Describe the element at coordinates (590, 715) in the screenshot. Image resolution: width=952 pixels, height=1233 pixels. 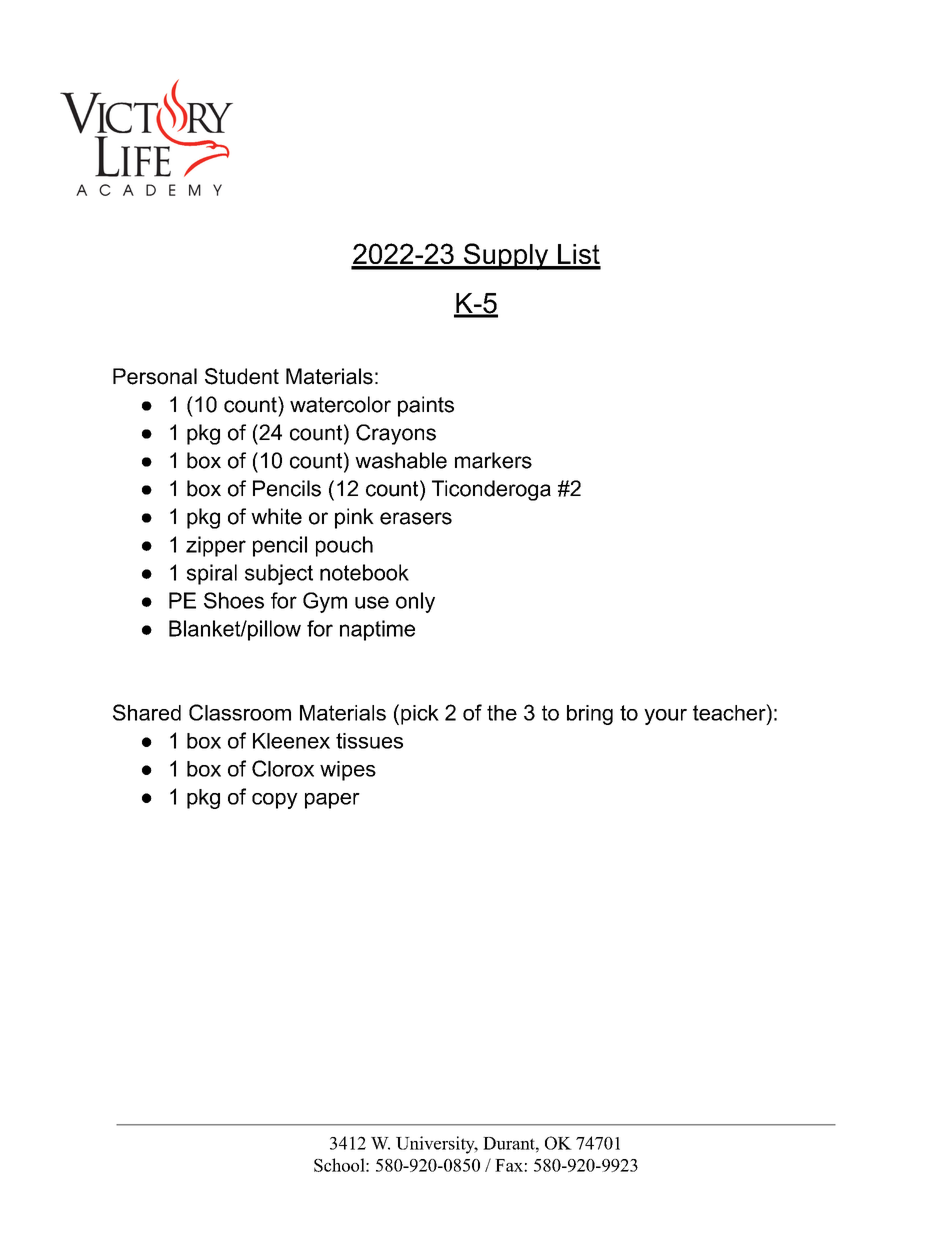
I see `bring` at that location.
